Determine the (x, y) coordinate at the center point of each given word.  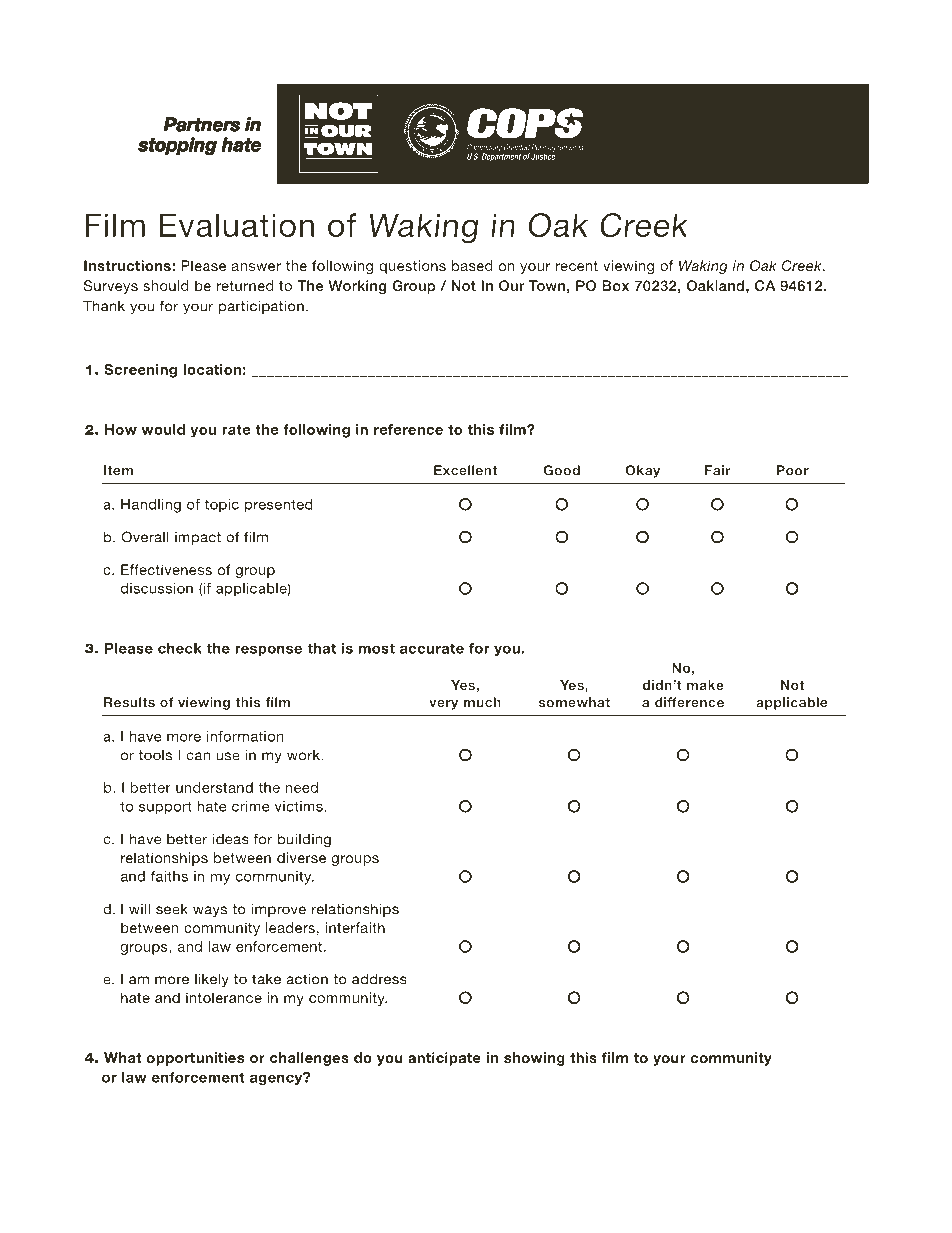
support (165, 808)
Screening (140, 371)
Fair (718, 470)
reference (408, 429)
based (472, 265)
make (705, 685)
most (377, 648)
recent (577, 266)
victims (300, 806)
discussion (157, 588)
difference (689, 702)
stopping (177, 146)
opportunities (195, 1059)
